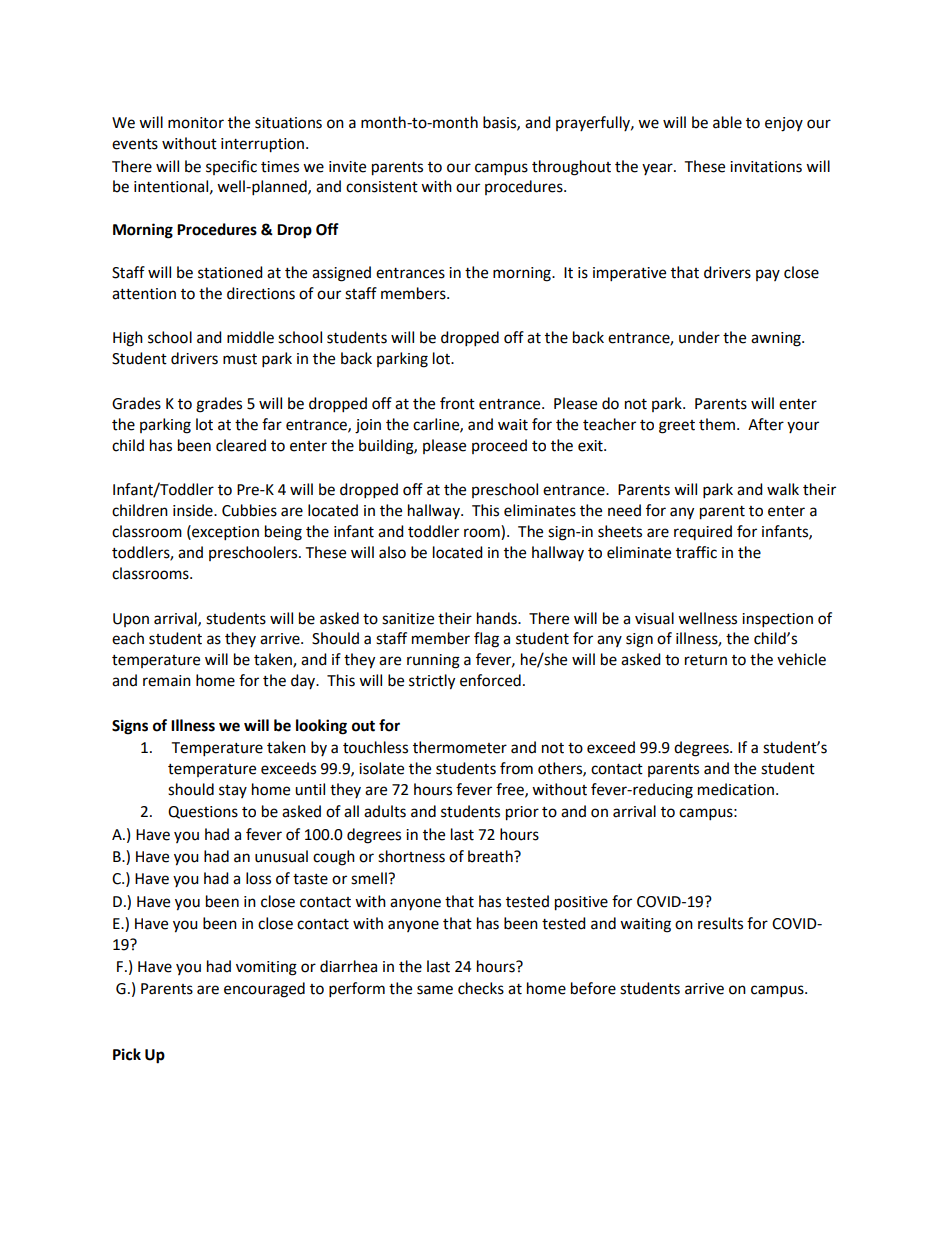 This screenshot has width=952, height=1233. What do you see at coordinates (231, 167) in the screenshot?
I see `specific` at bounding box center [231, 167].
